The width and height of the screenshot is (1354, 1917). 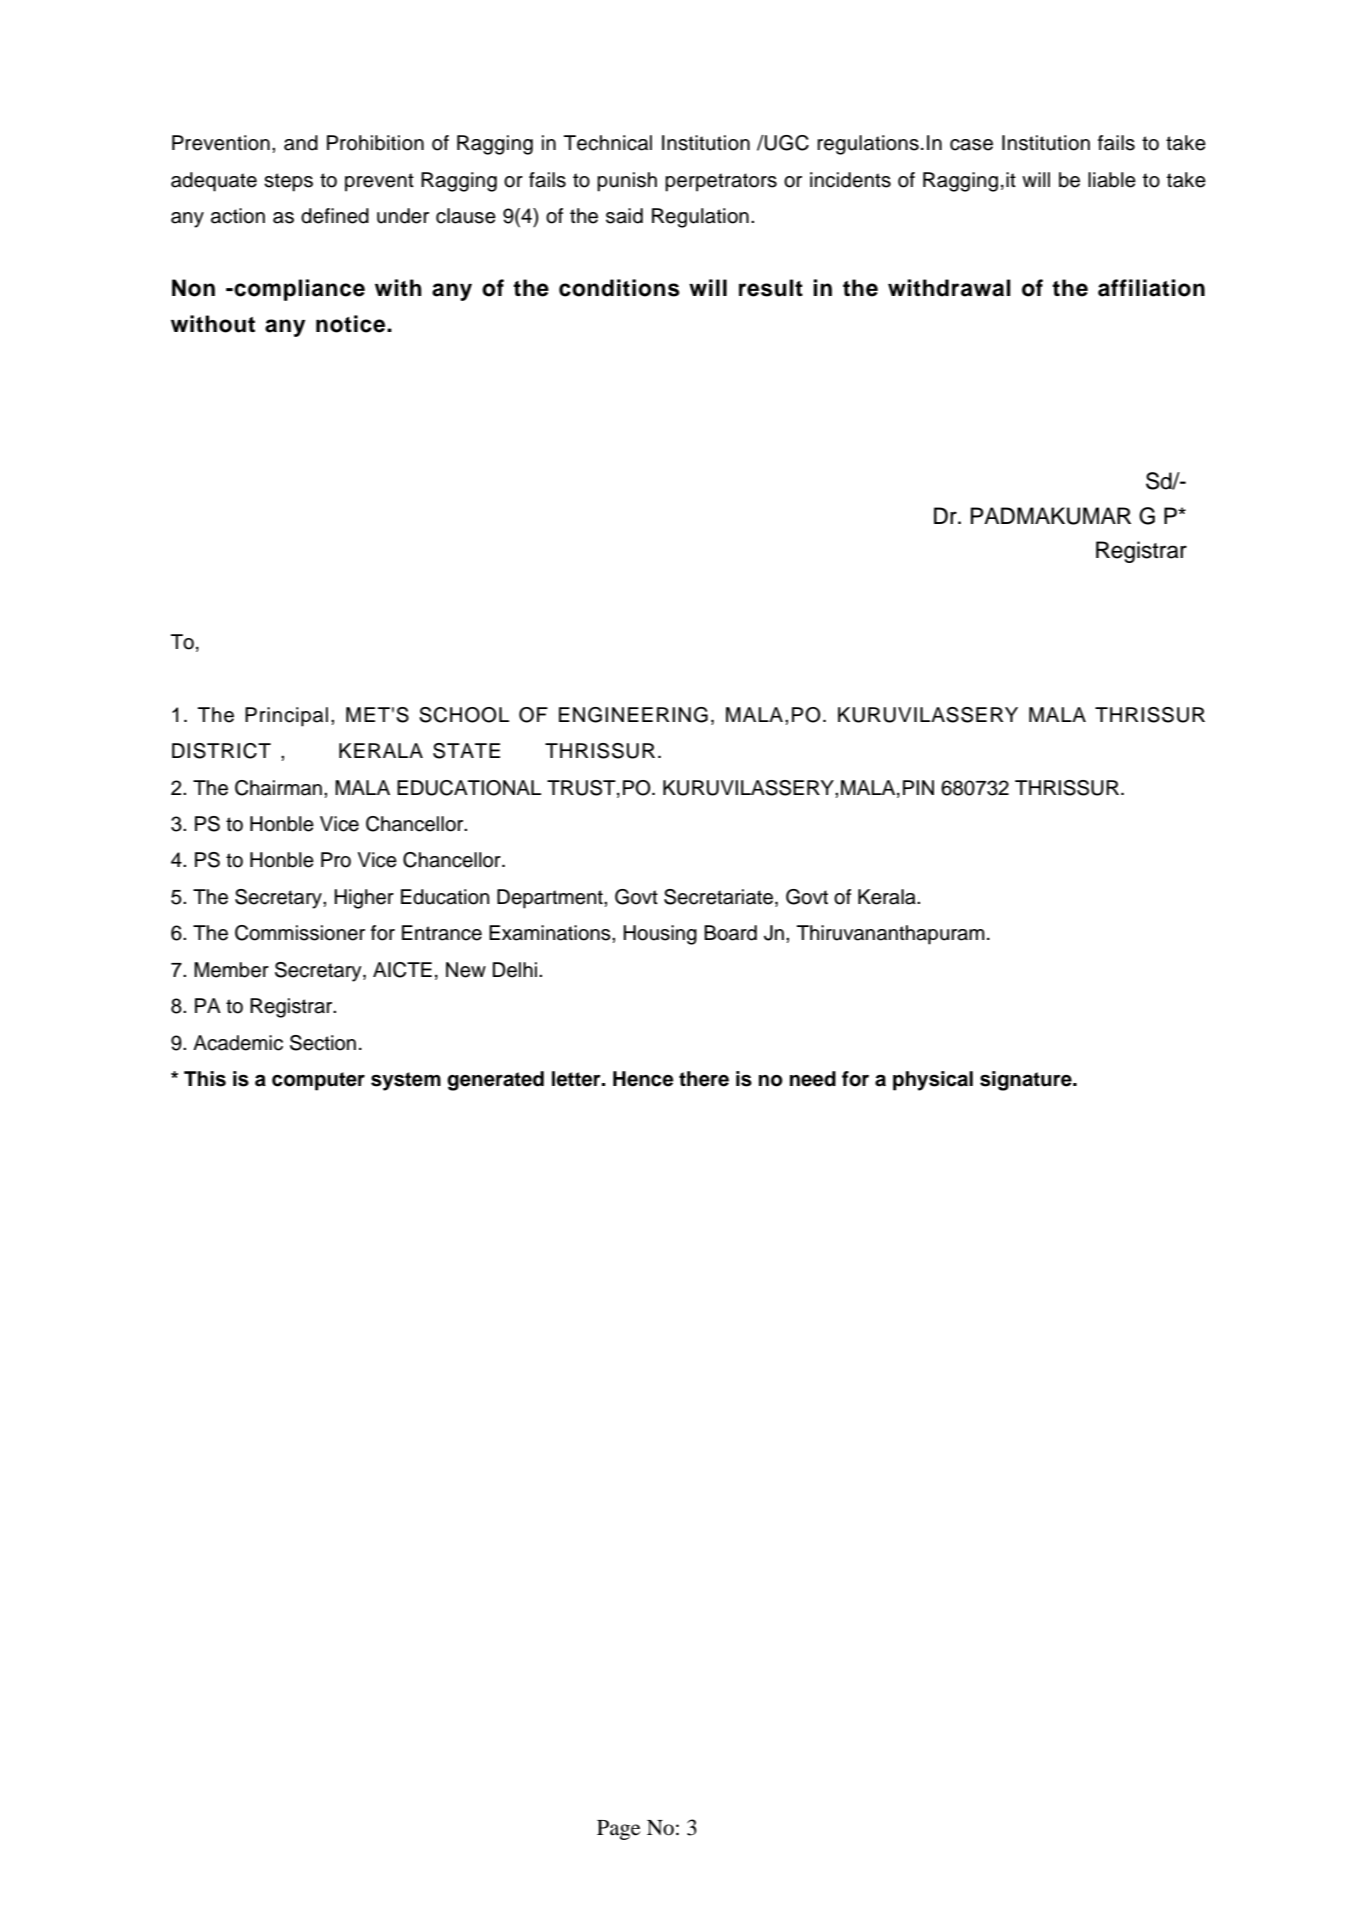 I want to click on liable, so click(x=1112, y=180).
